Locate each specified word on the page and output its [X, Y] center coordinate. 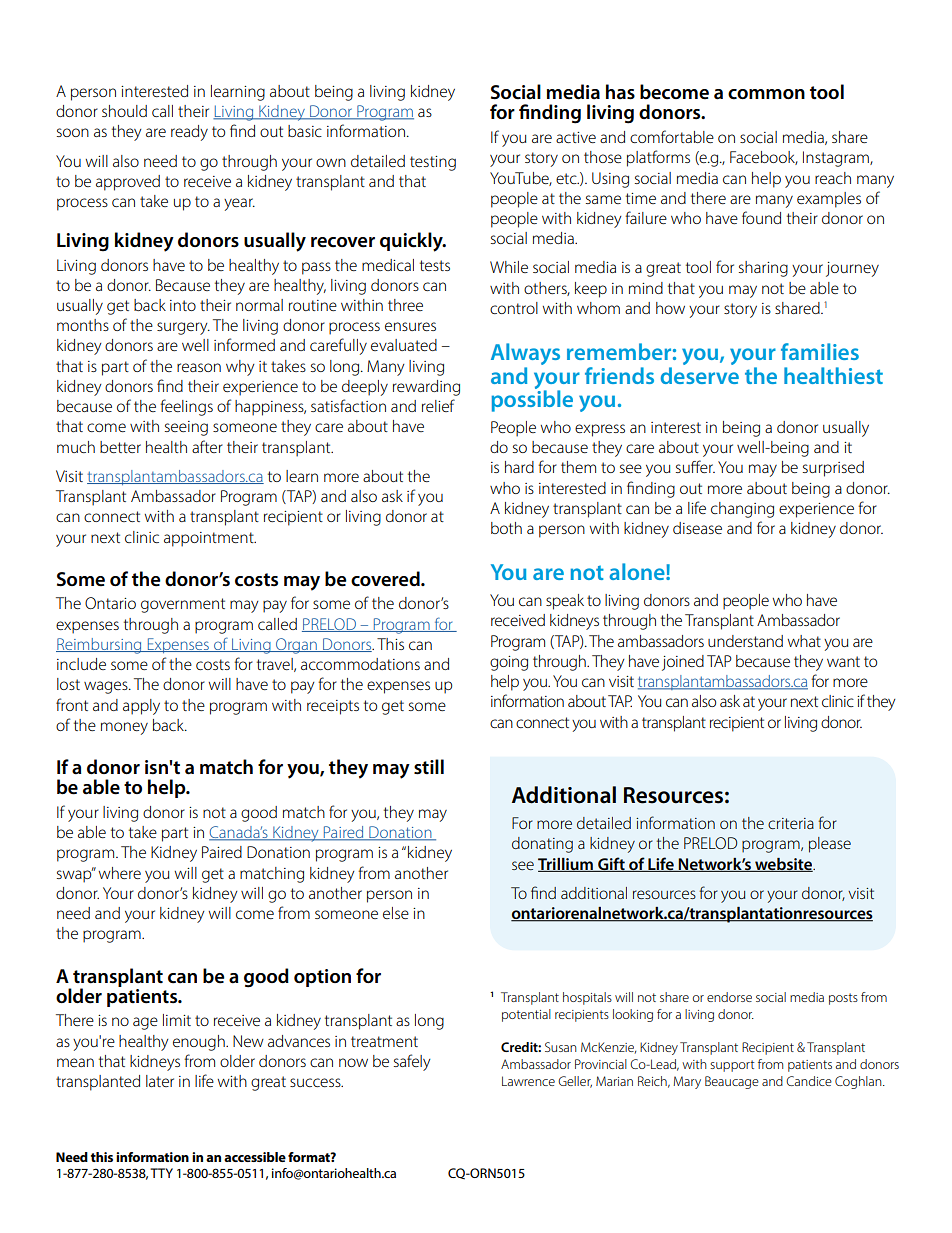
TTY [161, 1173]
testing [433, 163]
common [766, 94]
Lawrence [528, 1081]
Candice [809, 1081]
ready [189, 133]
